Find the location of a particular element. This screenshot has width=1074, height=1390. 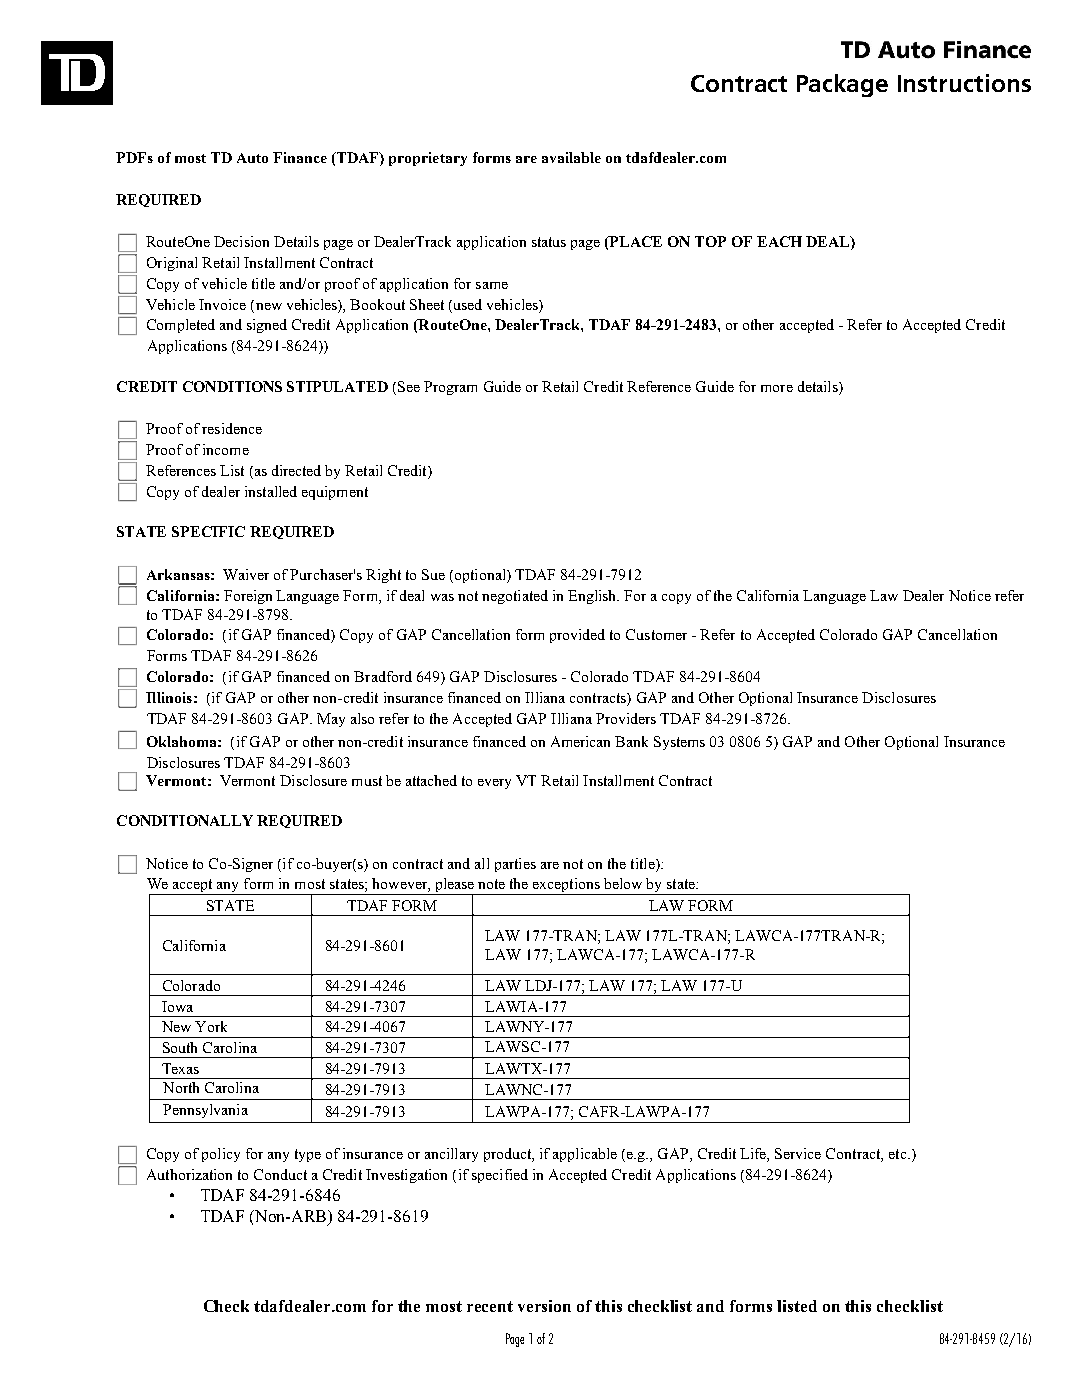

CONDITIONALLY is located at coordinates (185, 820).
